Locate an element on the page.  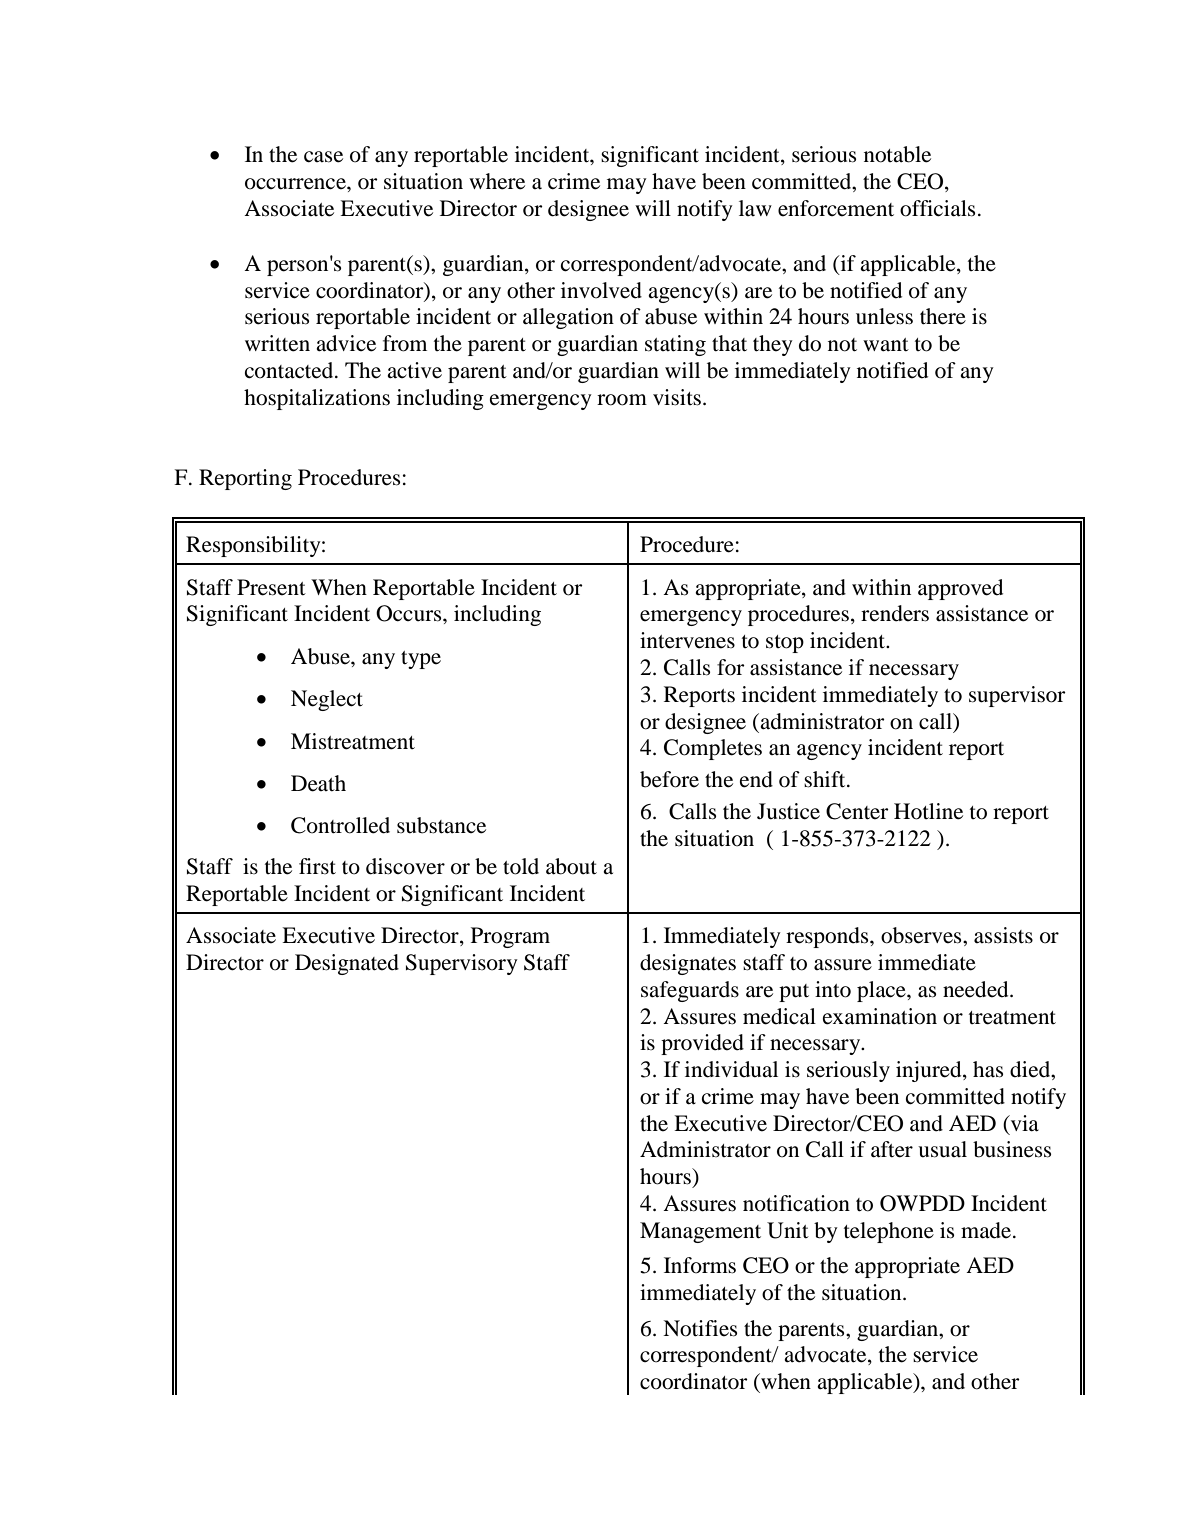
law is located at coordinates (755, 208).
